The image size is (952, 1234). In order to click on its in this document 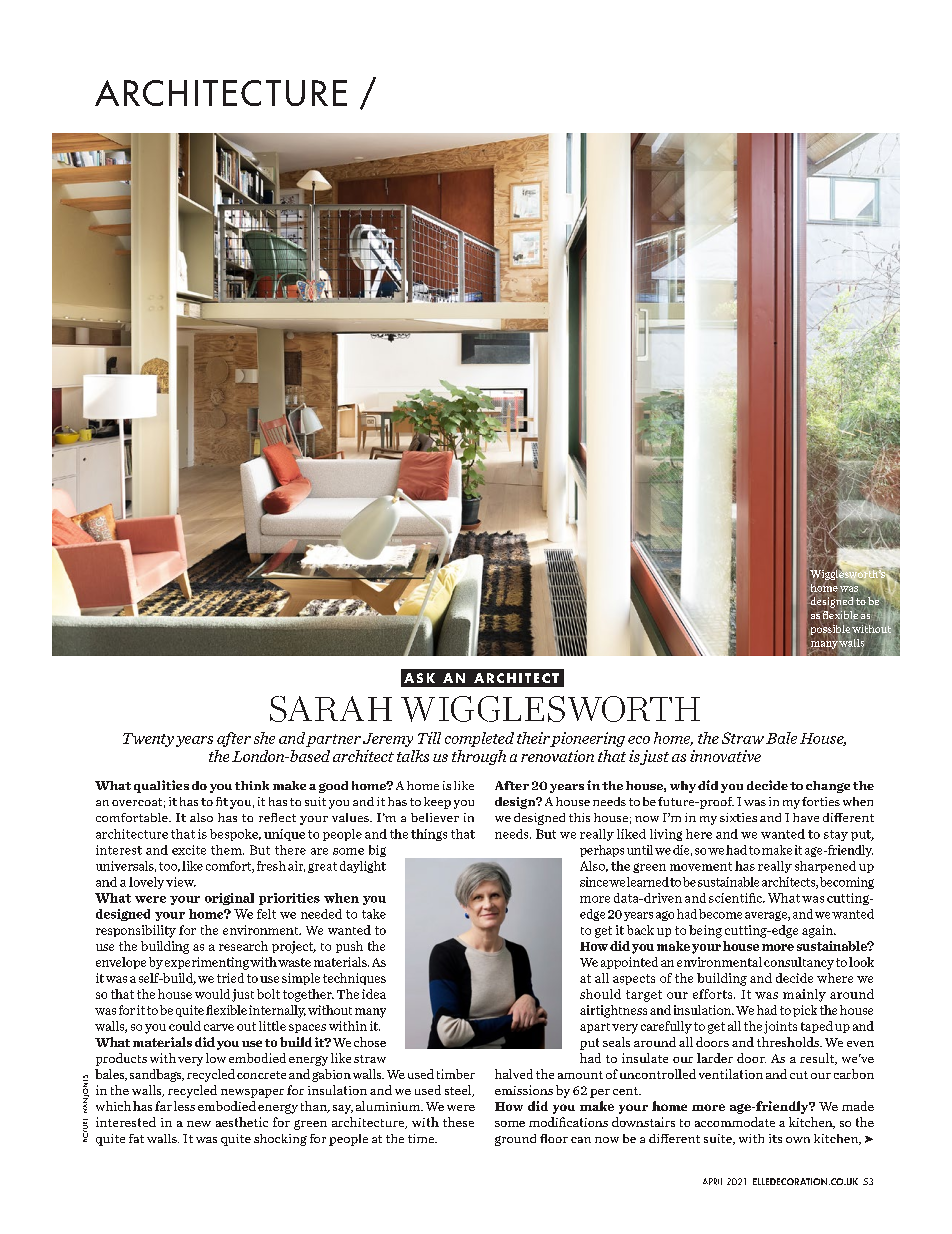, I will do `click(775, 1138)`.
